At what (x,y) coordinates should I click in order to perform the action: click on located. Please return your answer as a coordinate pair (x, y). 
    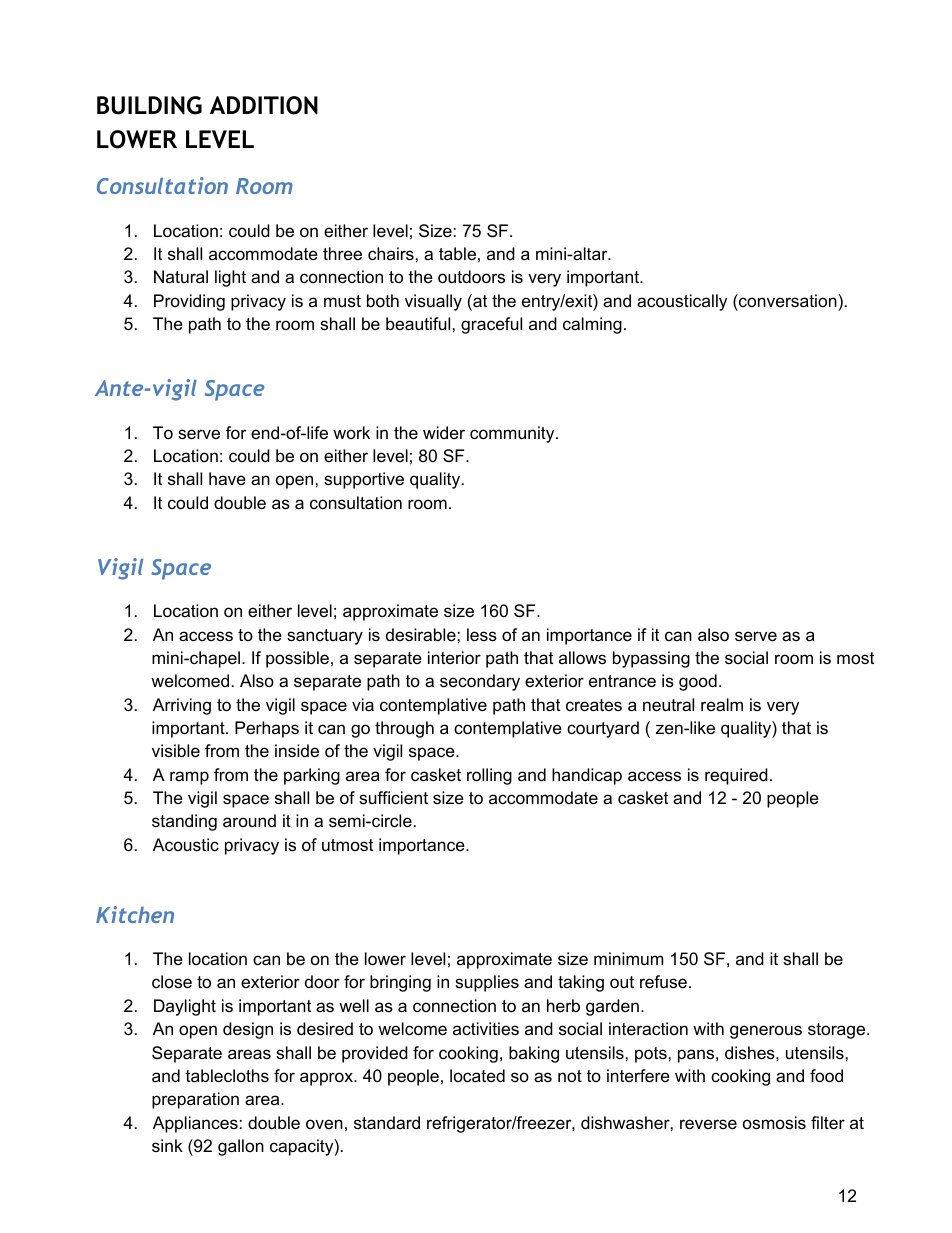
    Looking at the image, I should click on (477, 1075).
